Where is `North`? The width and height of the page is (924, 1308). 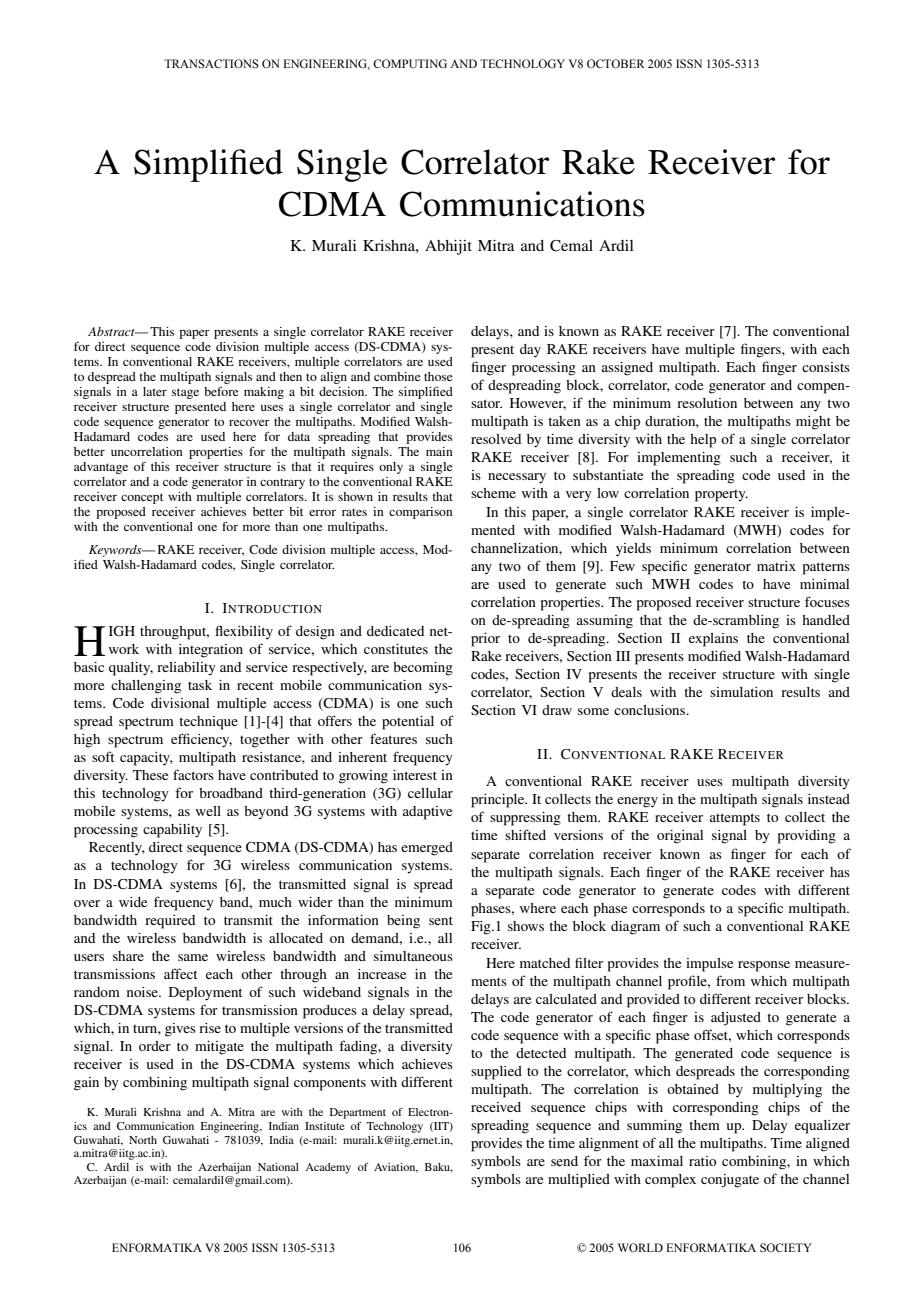 North is located at coordinates (143, 1140).
